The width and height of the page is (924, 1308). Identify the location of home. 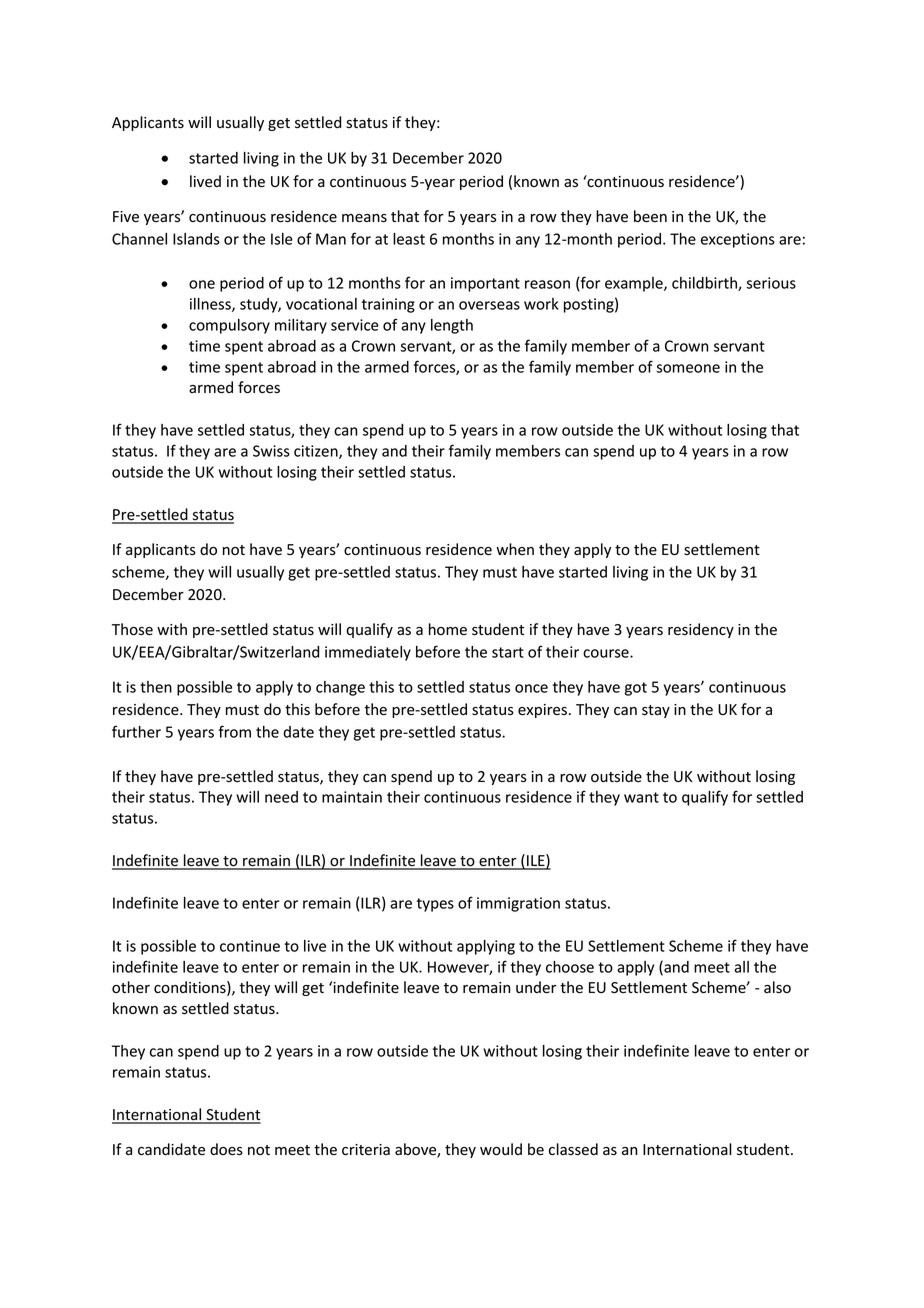
(448, 629).
